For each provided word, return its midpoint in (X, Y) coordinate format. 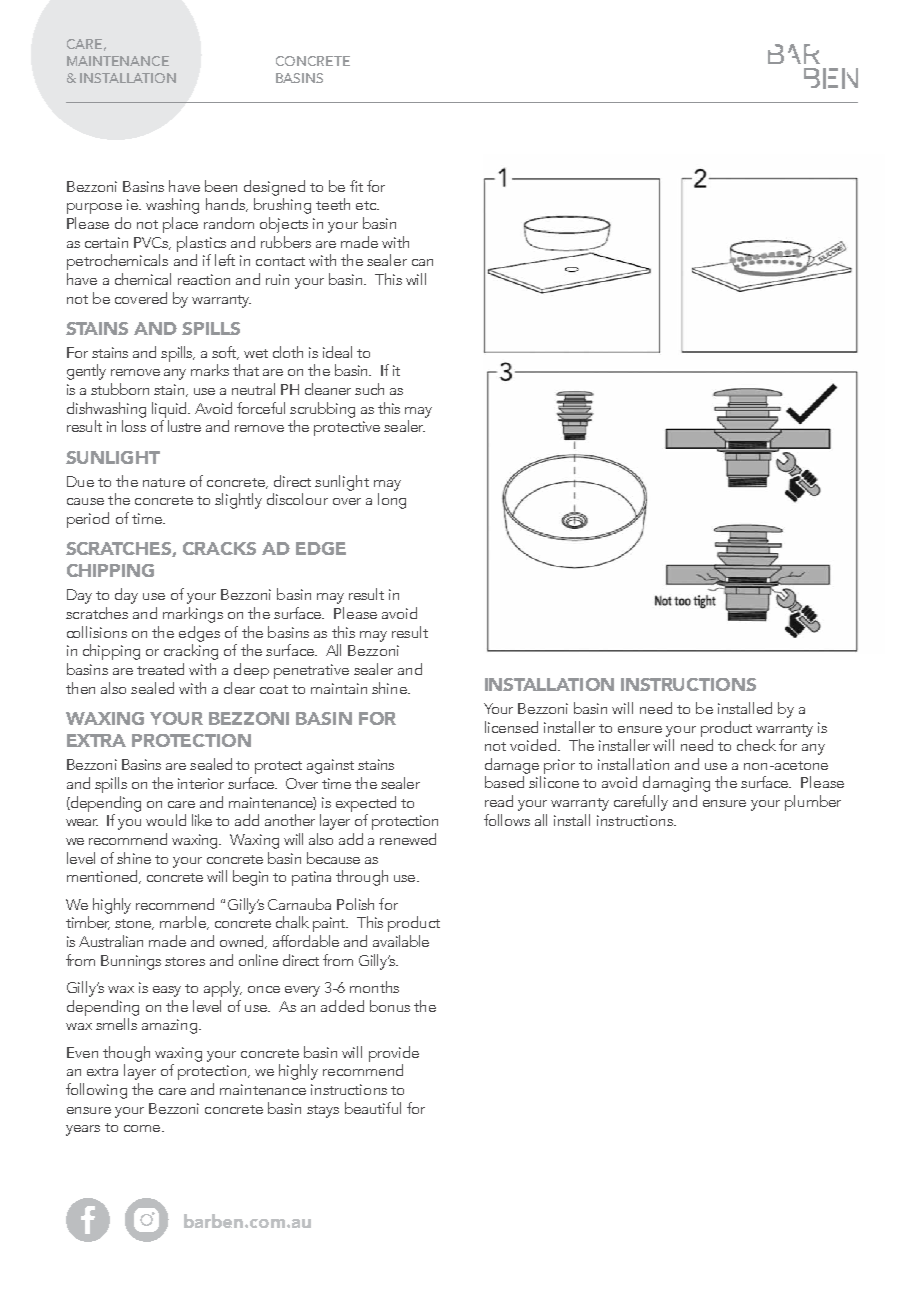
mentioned (103, 877)
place (180, 225)
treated (160, 669)
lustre (184, 426)
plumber (813, 803)
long (392, 501)
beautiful (373, 1108)
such (369, 389)
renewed (408, 839)
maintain (339, 688)
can (422, 262)
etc (367, 205)
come (142, 1128)
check (756, 745)
